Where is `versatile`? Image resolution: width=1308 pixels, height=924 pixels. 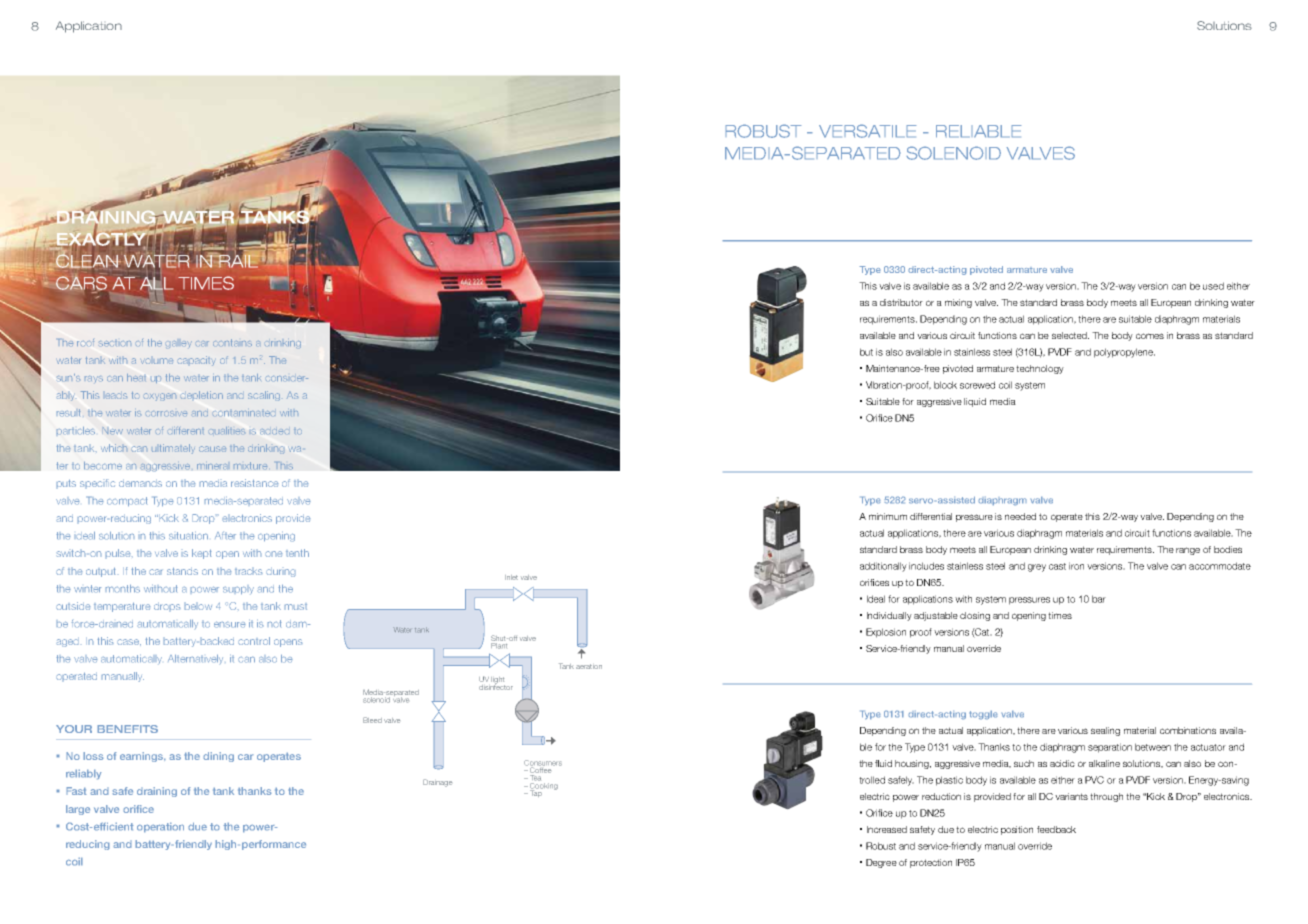 versatile is located at coordinates (868, 131).
